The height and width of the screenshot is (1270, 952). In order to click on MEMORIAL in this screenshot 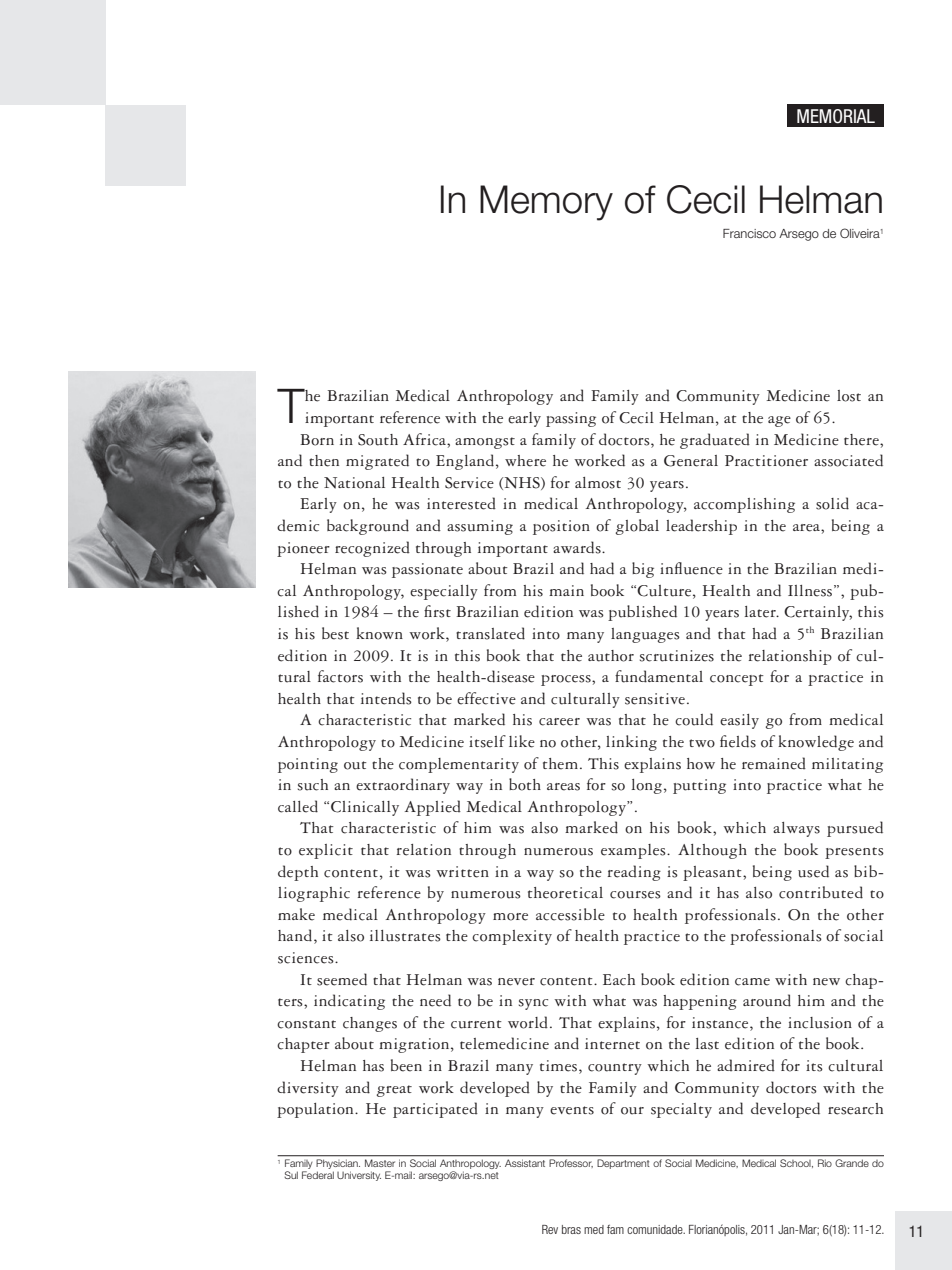, I will do `click(836, 116)`.
